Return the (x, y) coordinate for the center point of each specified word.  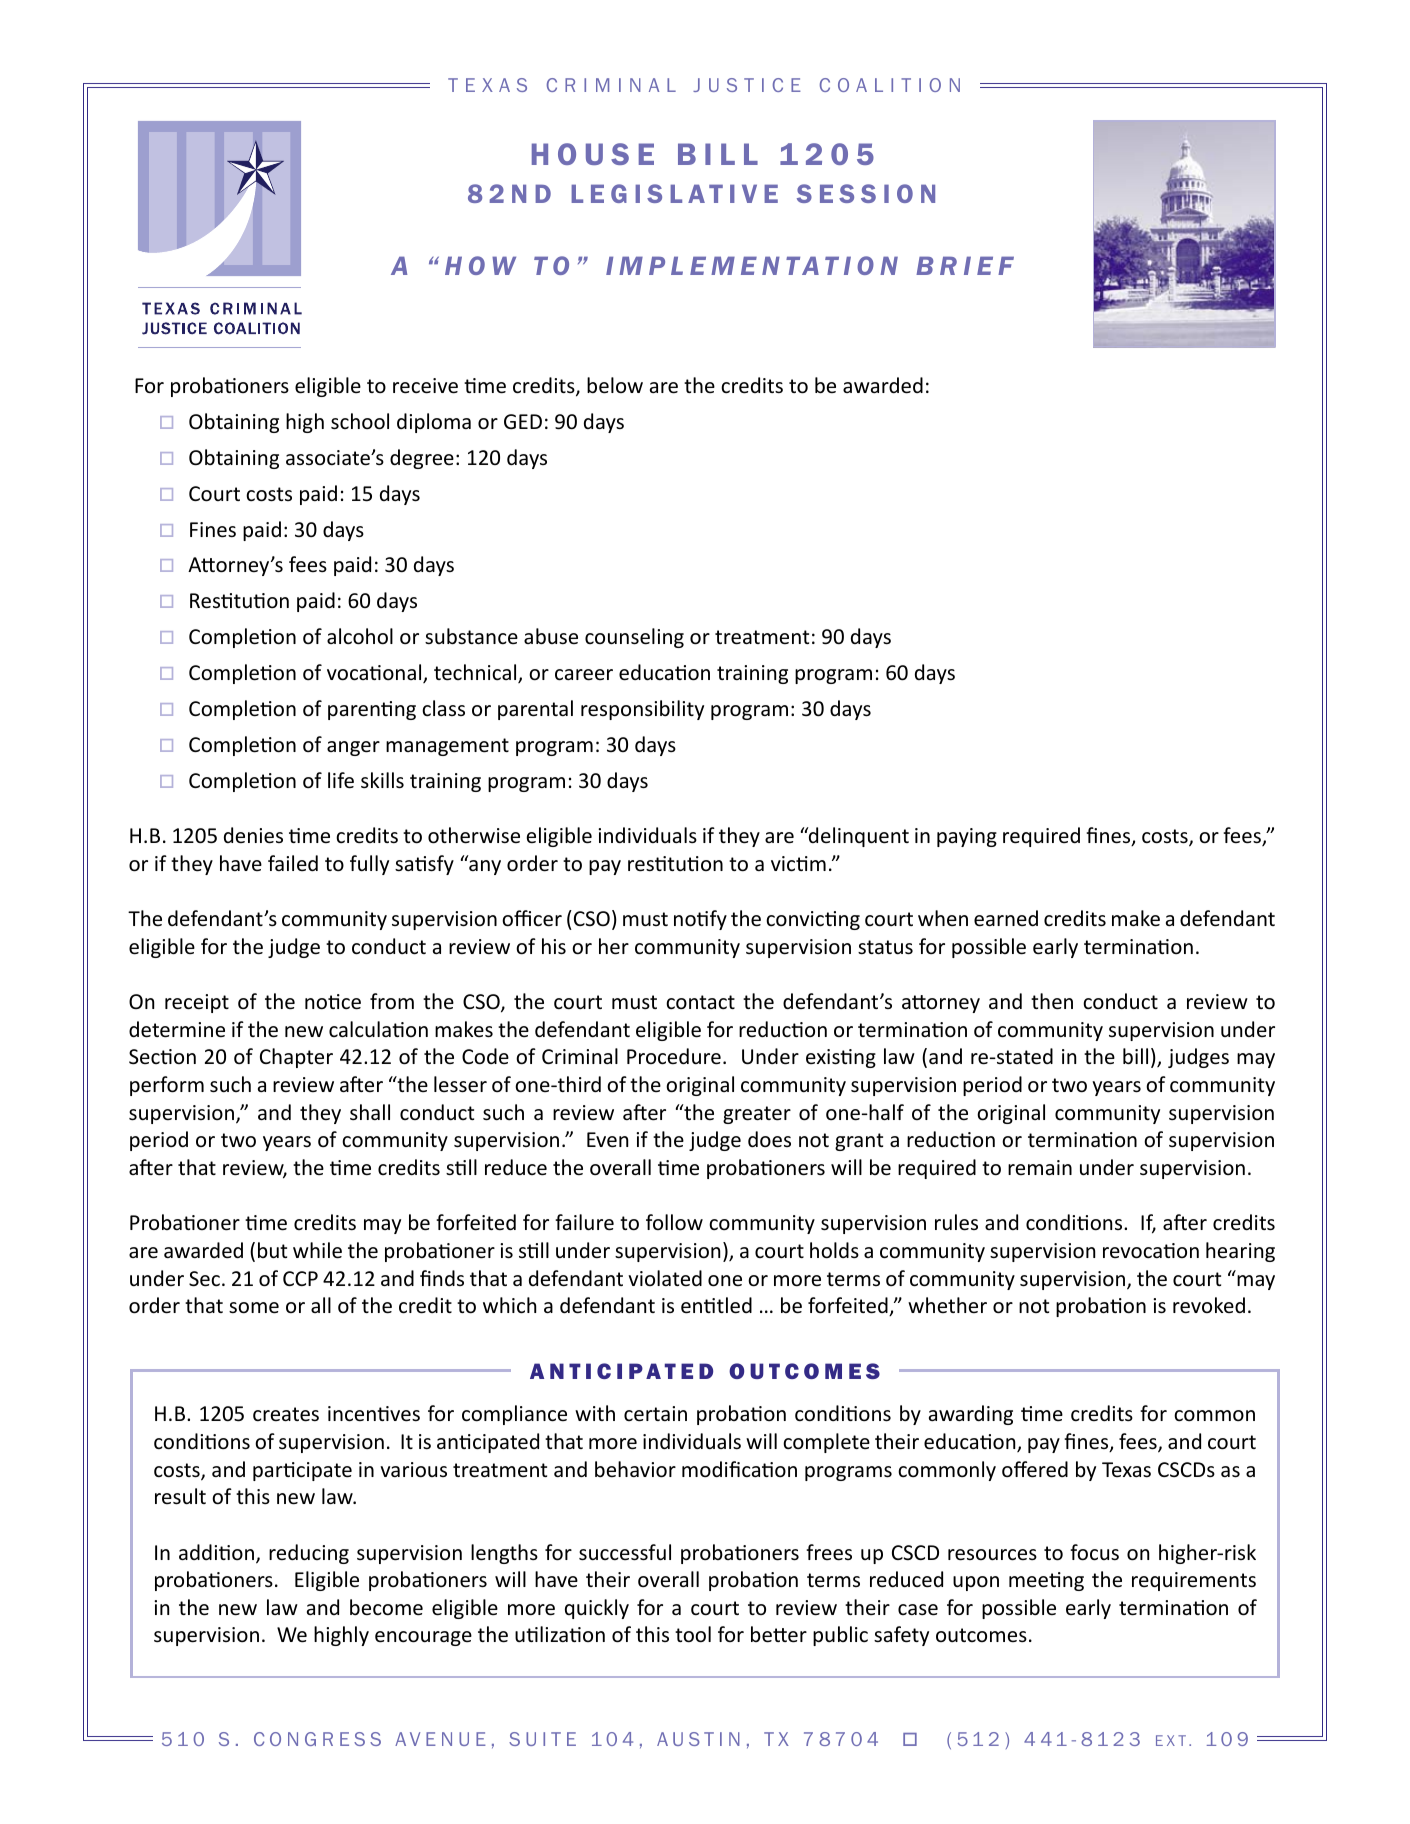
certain (655, 1414)
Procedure (674, 1056)
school (360, 421)
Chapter (296, 1058)
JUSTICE (747, 85)
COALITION (890, 85)
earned (1006, 918)
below (615, 385)
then (1052, 1001)
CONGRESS (317, 1739)
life (341, 780)
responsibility (642, 710)
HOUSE (593, 154)
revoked (1209, 1305)
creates (286, 1414)
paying (967, 837)
